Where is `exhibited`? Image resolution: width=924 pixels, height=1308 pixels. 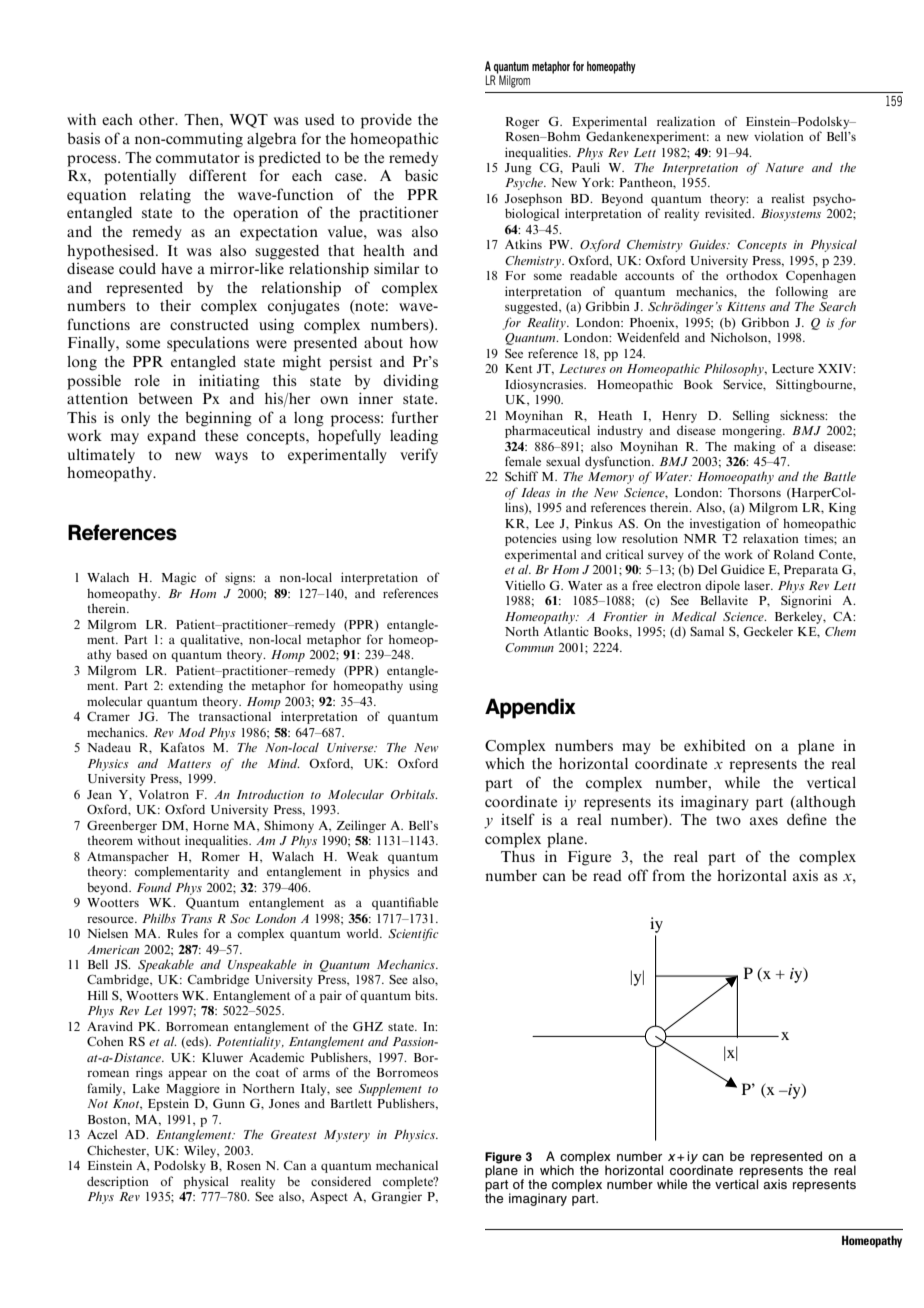
exhibited is located at coordinates (715, 745).
